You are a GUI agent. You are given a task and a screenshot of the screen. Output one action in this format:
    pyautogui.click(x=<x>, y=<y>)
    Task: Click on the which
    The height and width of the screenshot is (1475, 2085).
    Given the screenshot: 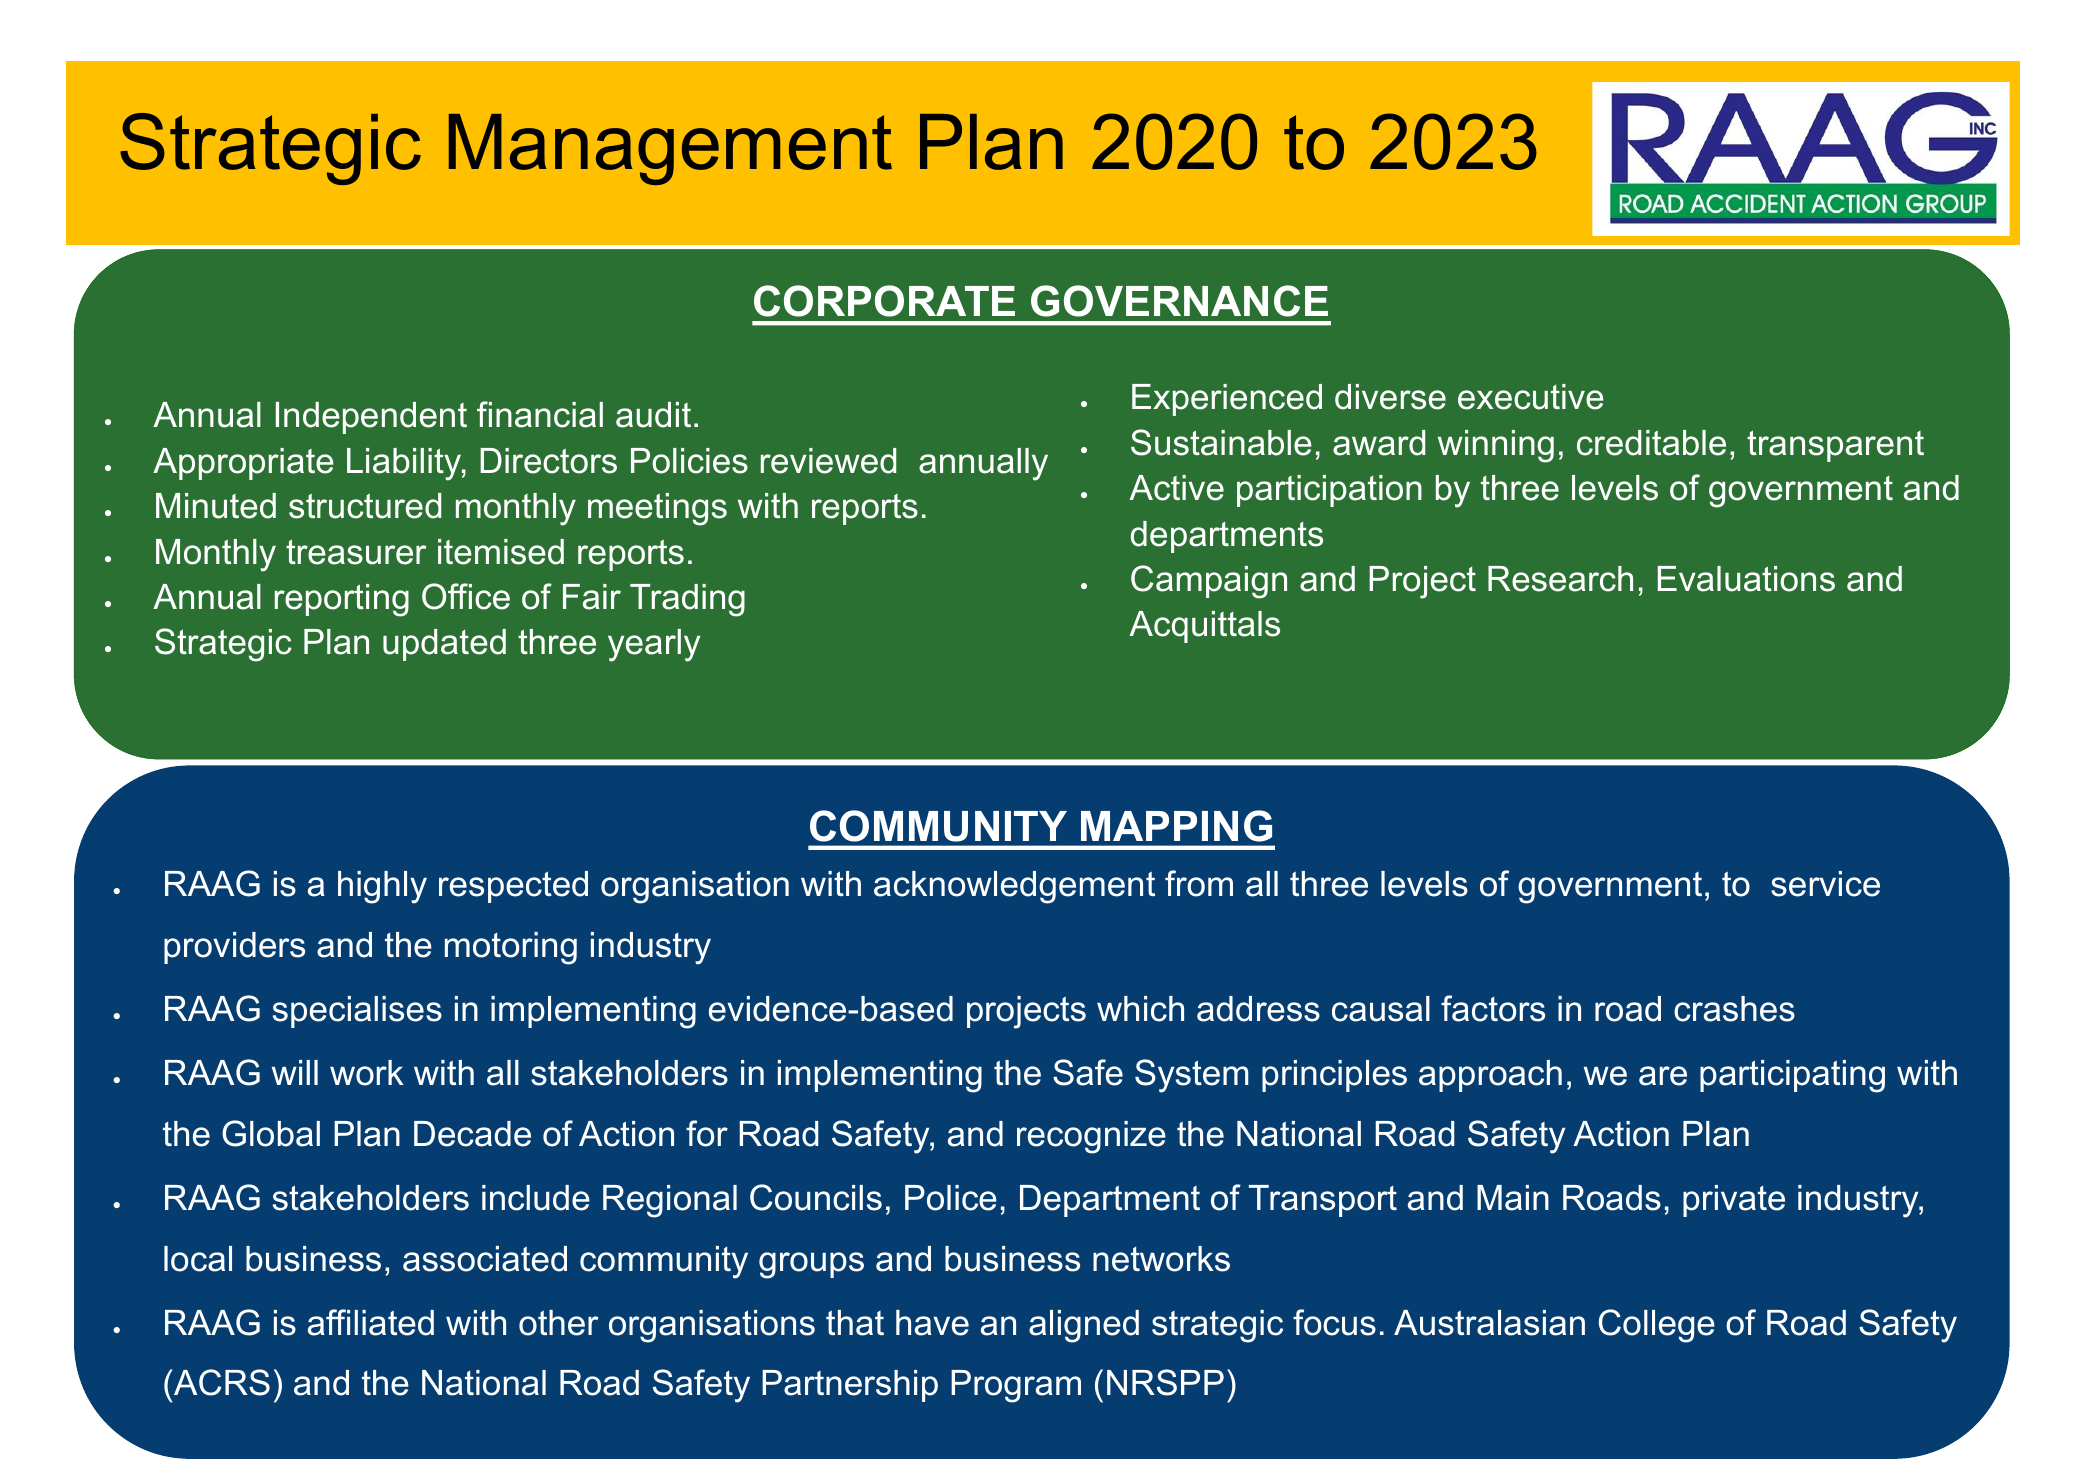 What is the action you would take?
    pyautogui.click(x=1140, y=1009)
